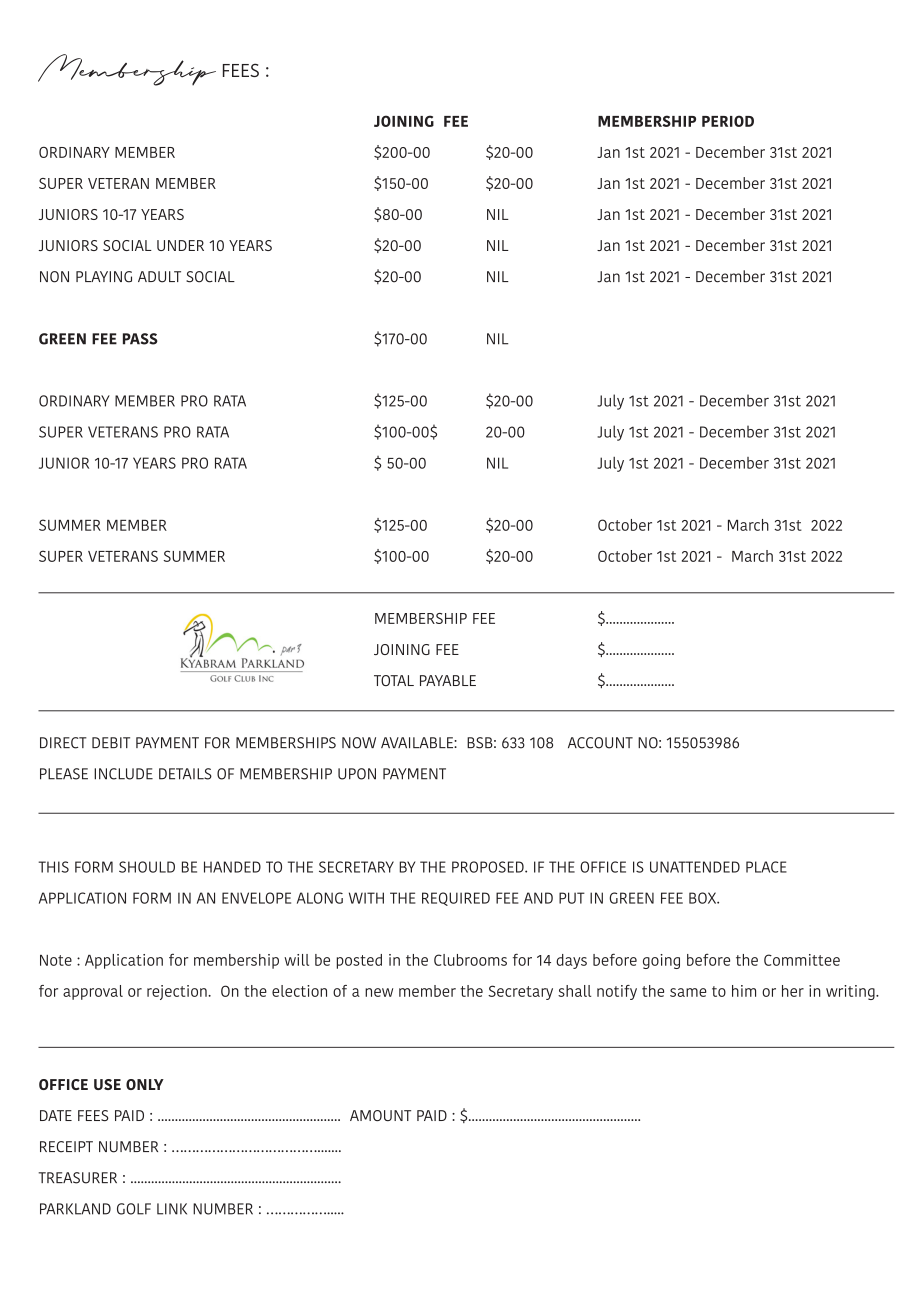 The image size is (924, 1308). I want to click on UNDER, so click(180, 245).
